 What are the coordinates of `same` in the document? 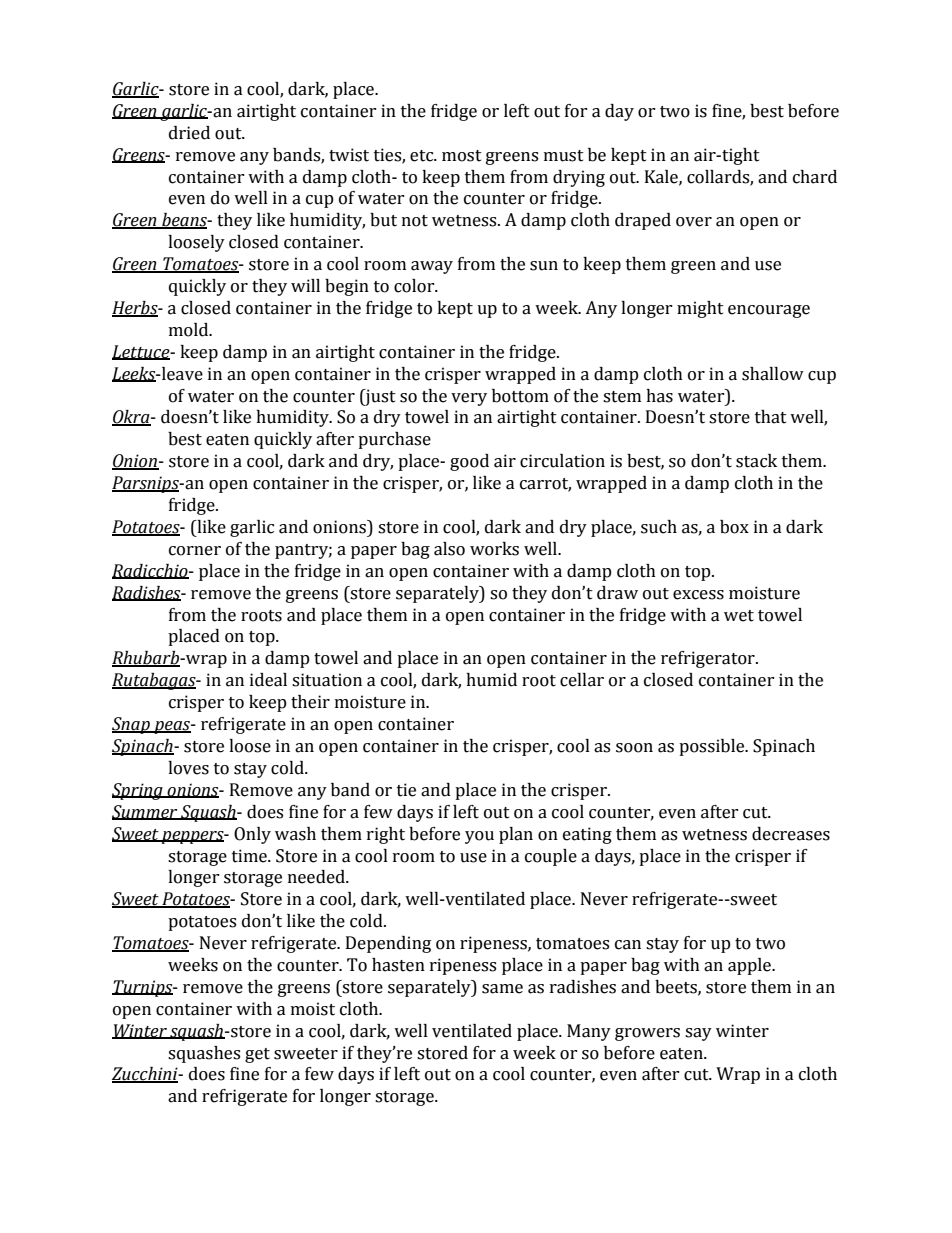 It's located at (502, 989).
